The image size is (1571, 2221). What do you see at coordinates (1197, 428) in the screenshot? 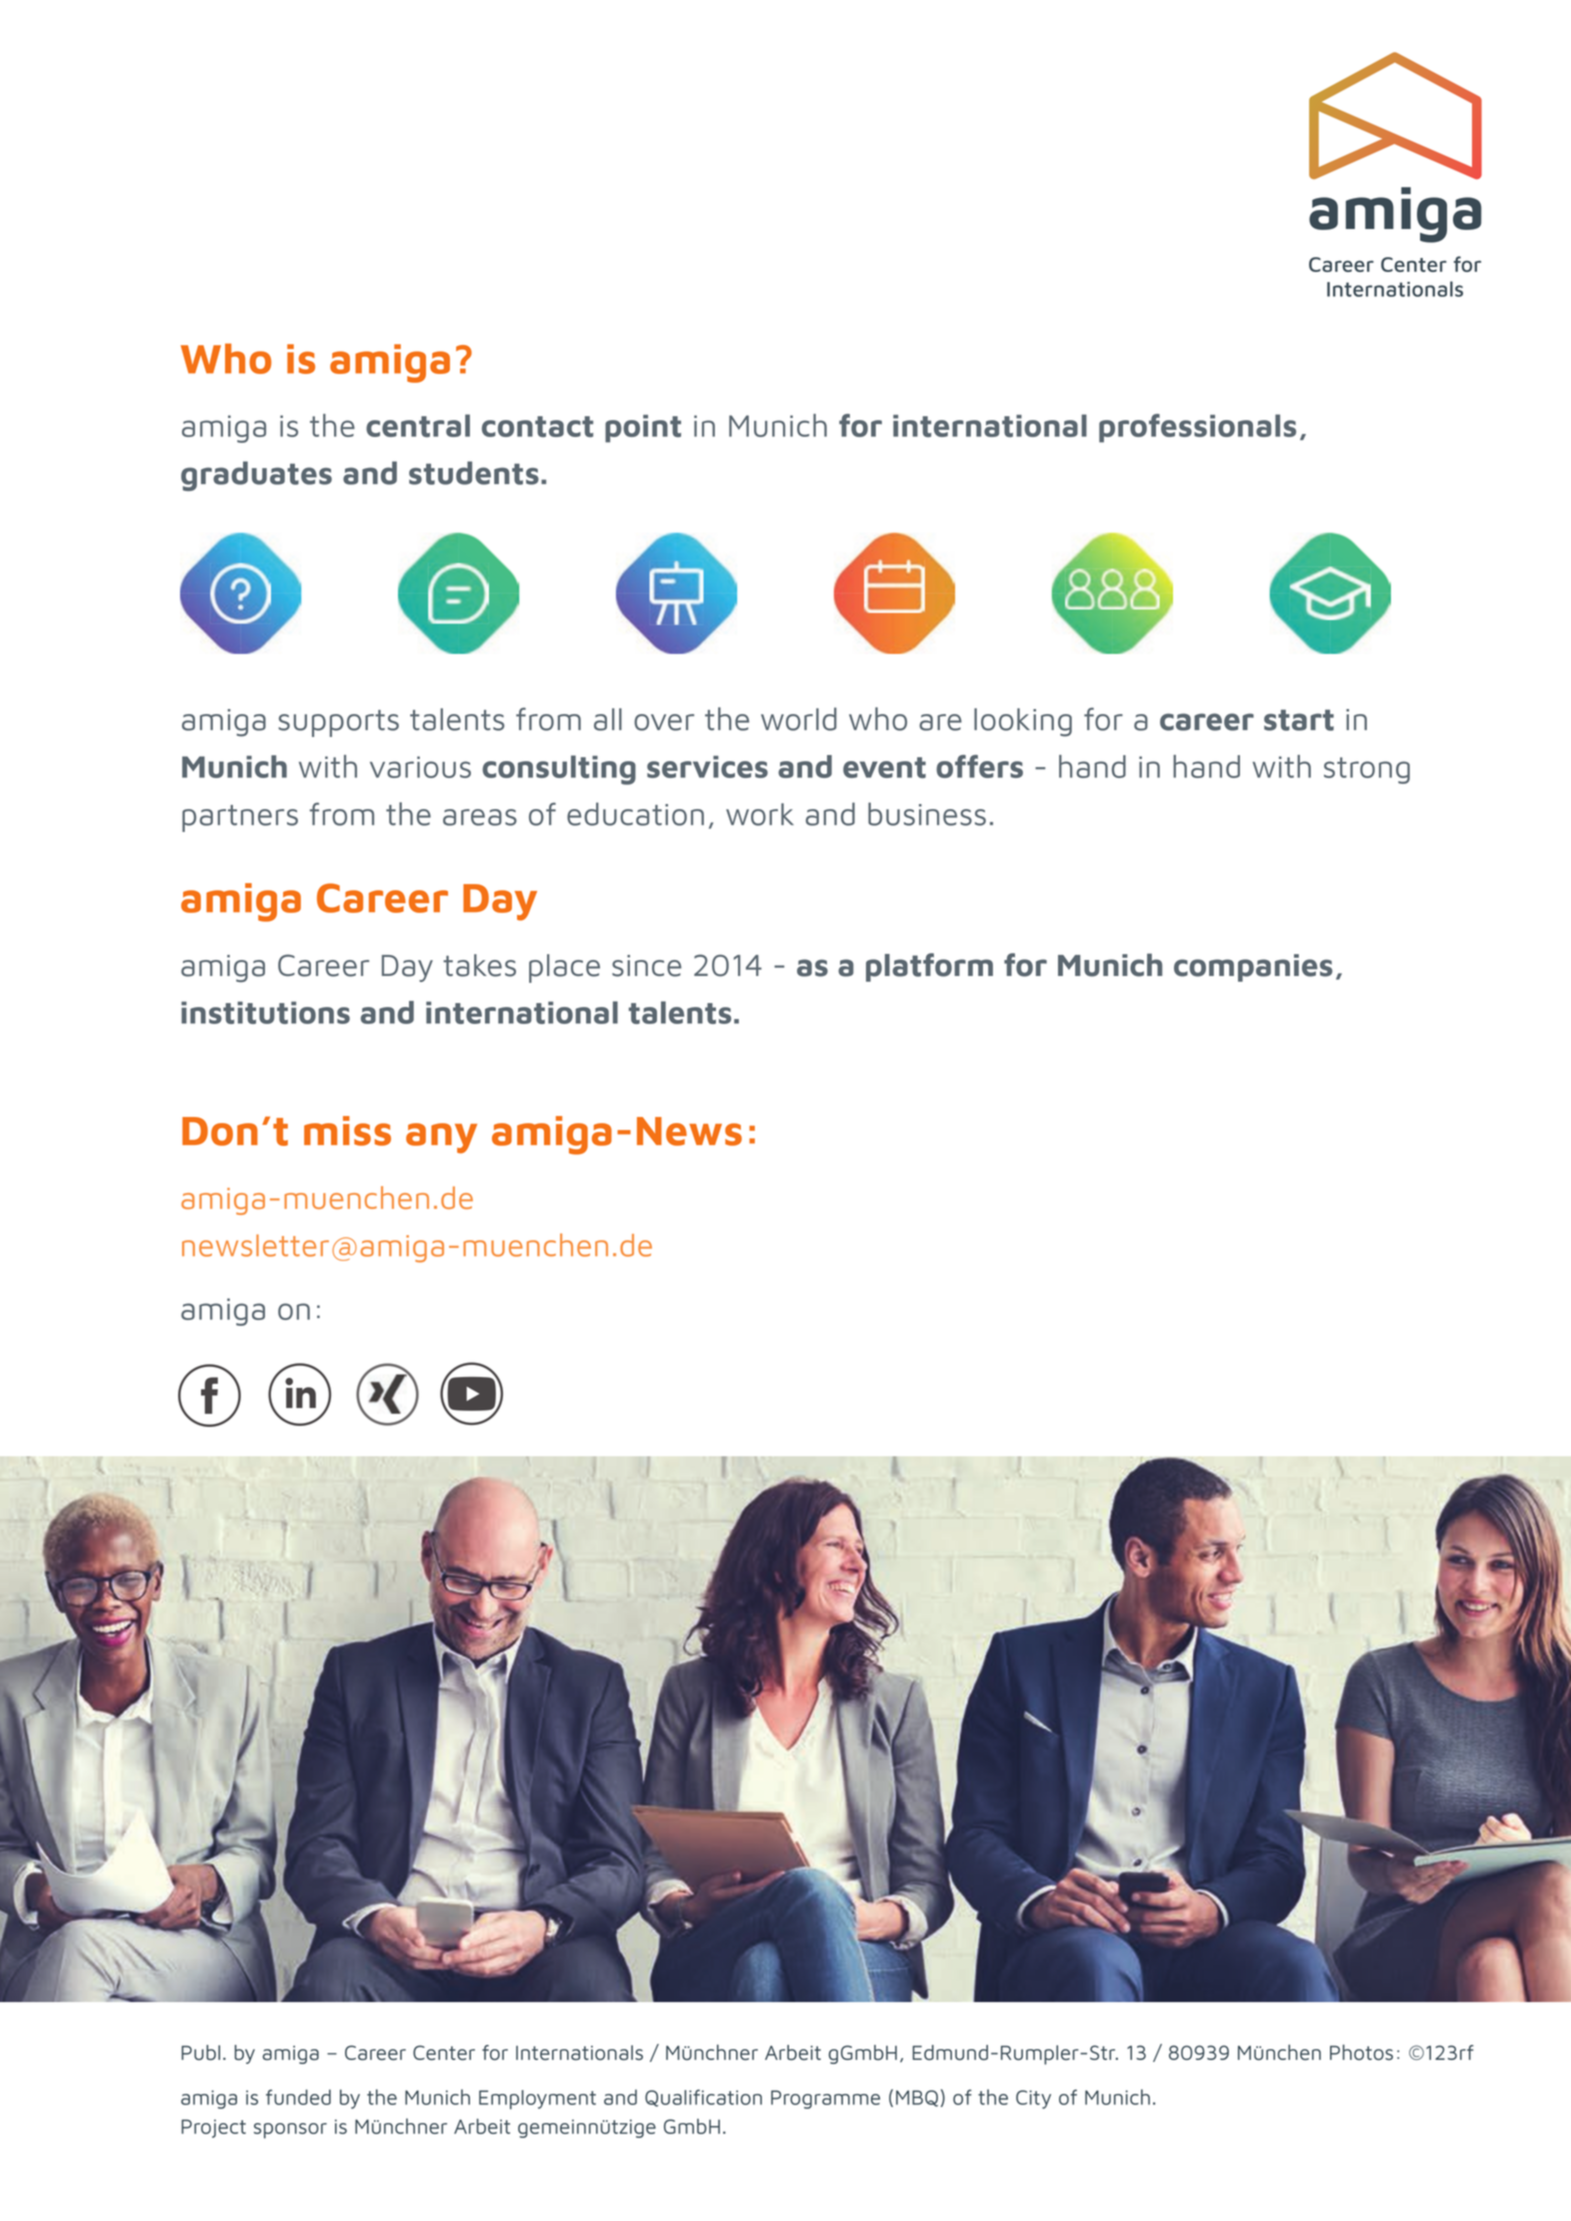
I see `professionals` at bounding box center [1197, 428].
